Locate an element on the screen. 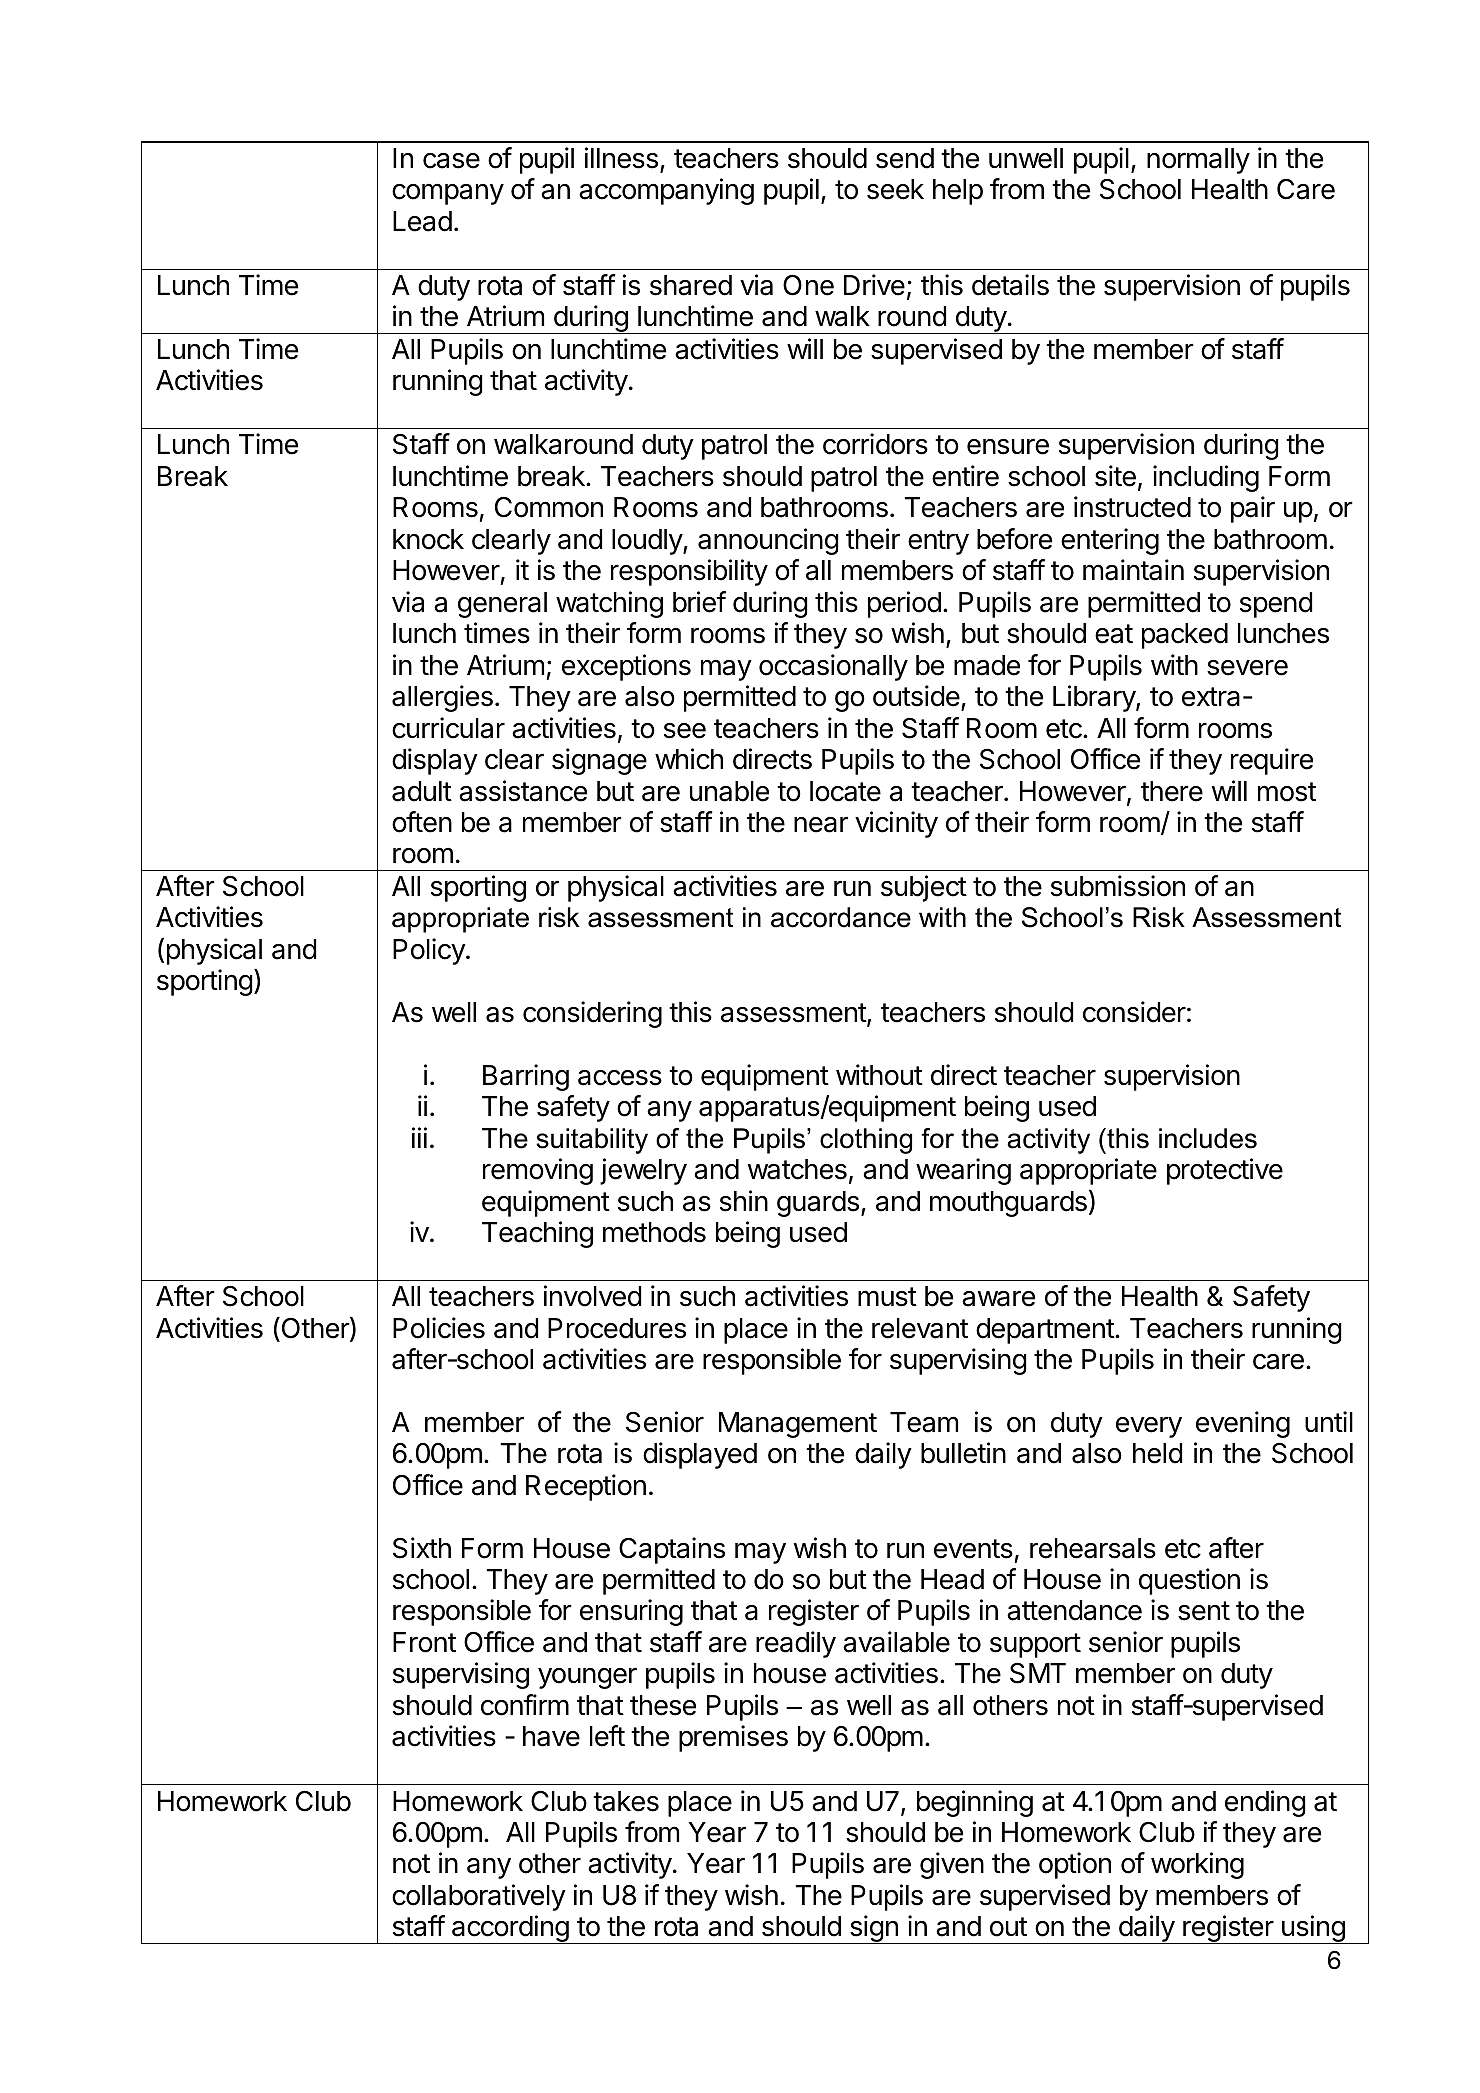 The image size is (1480, 2093). seek is located at coordinates (895, 189).
